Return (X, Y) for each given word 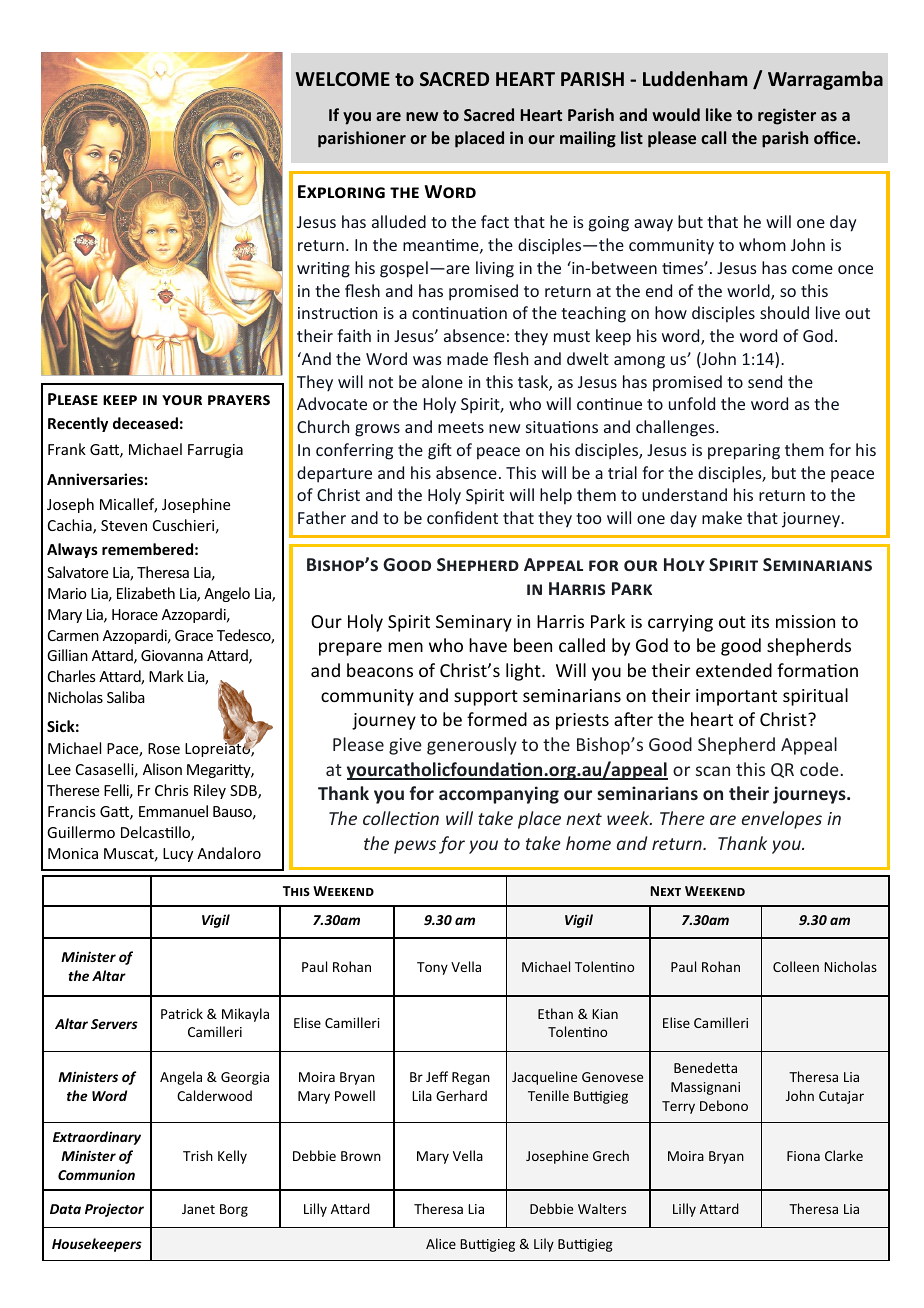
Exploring (341, 192)
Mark (166, 676)
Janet (198, 1209)
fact (495, 221)
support (486, 698)
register (787, 116)
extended (734, 670)
